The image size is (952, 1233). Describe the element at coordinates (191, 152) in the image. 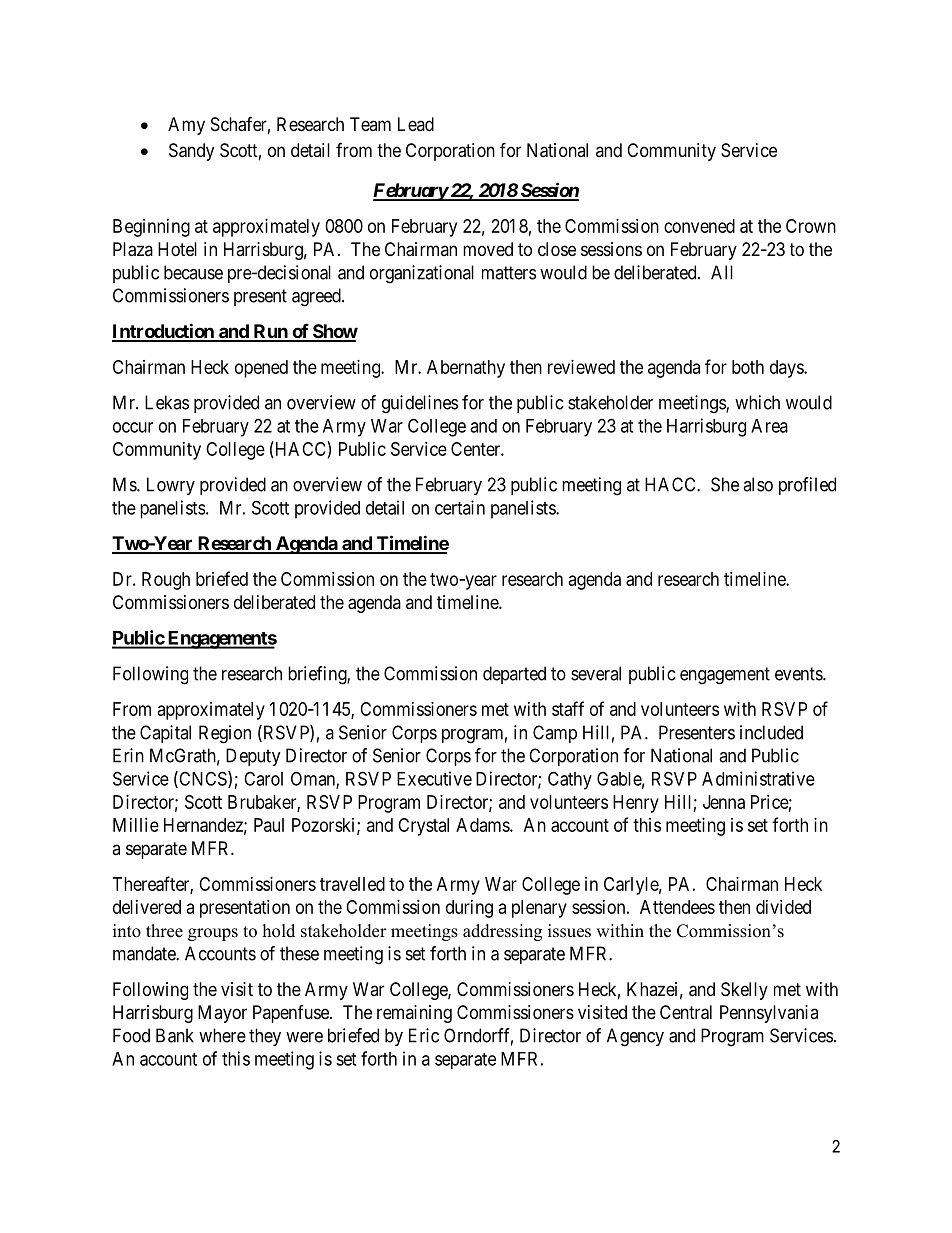

I see `Sandy` at that location.
